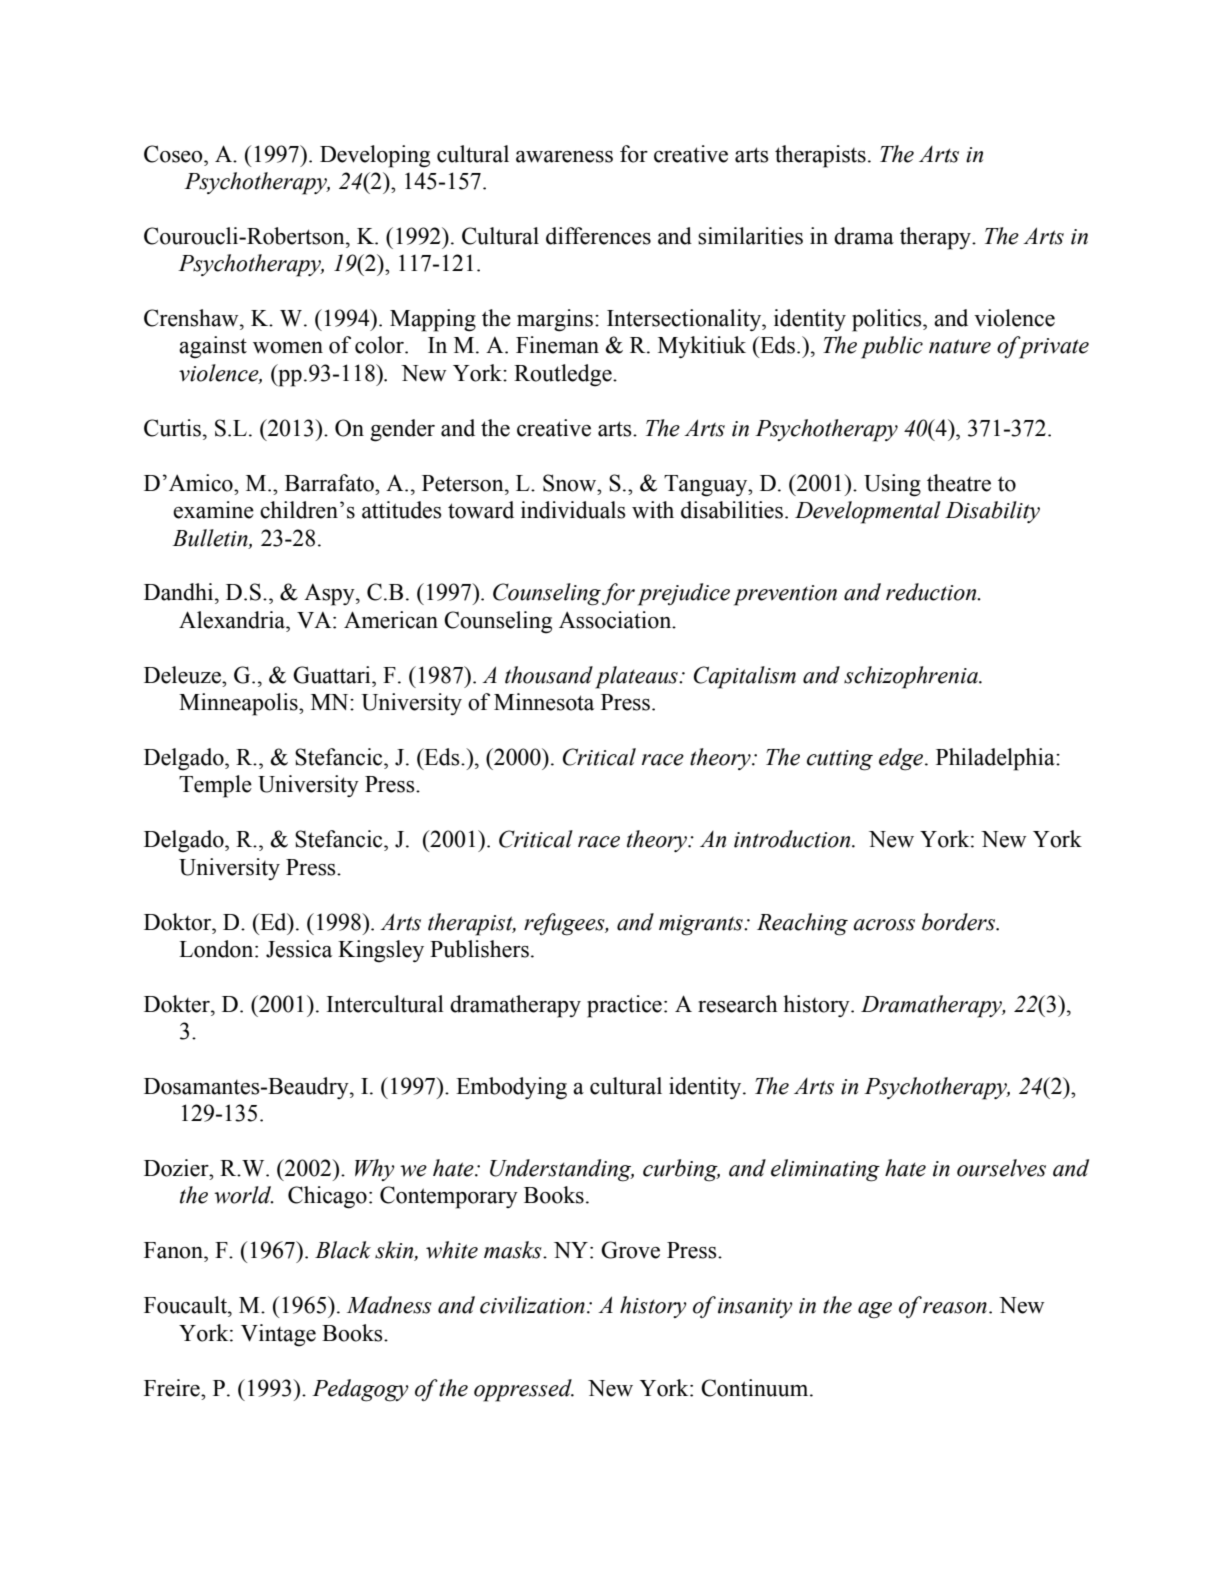 Image resolution: width=1216 pixels, height=1574 pixels. Describe the element at coordinates (1001, 1168) in the screenshot. I see `ourselves` at that location.
